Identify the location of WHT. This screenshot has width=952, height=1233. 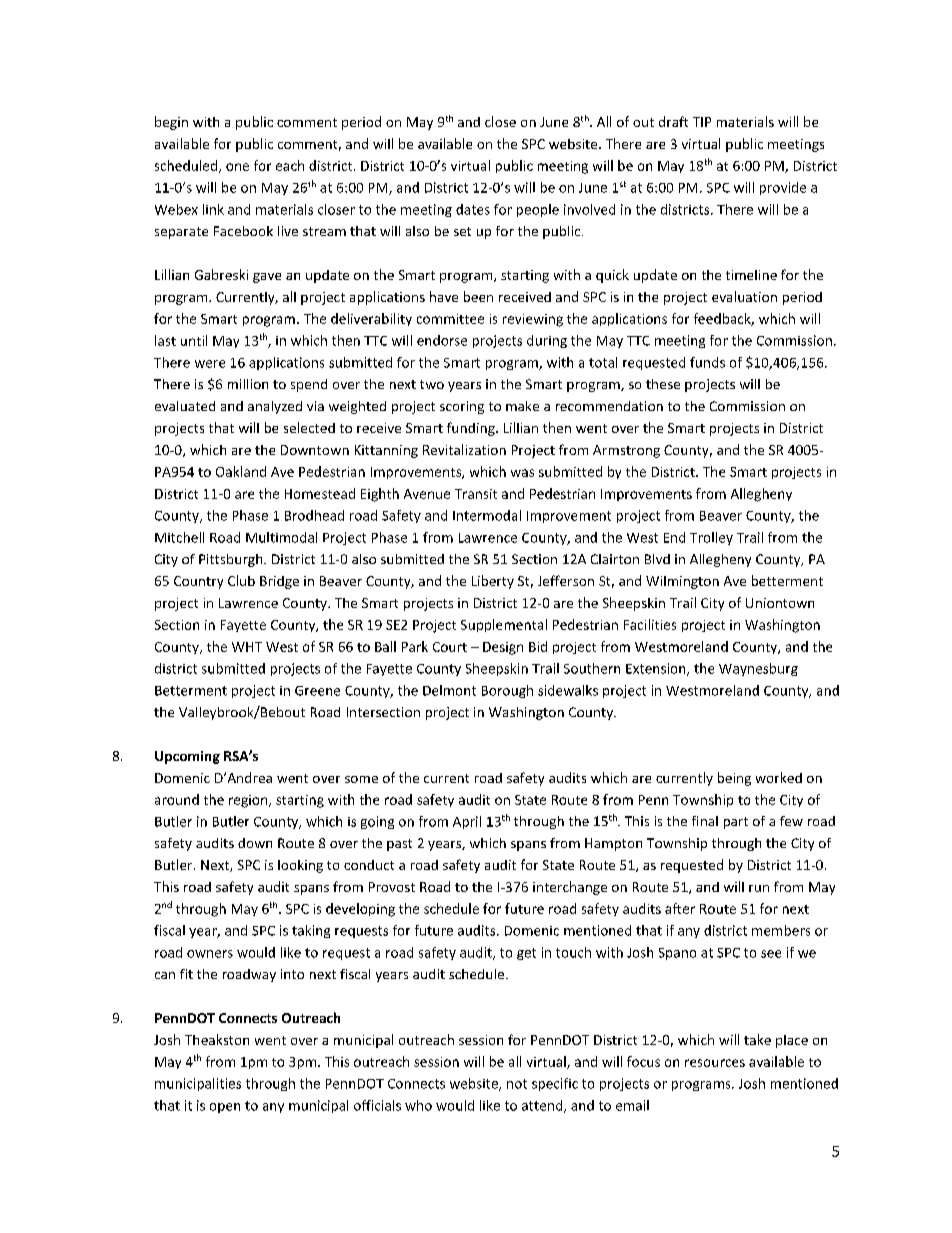
(247, 647).
